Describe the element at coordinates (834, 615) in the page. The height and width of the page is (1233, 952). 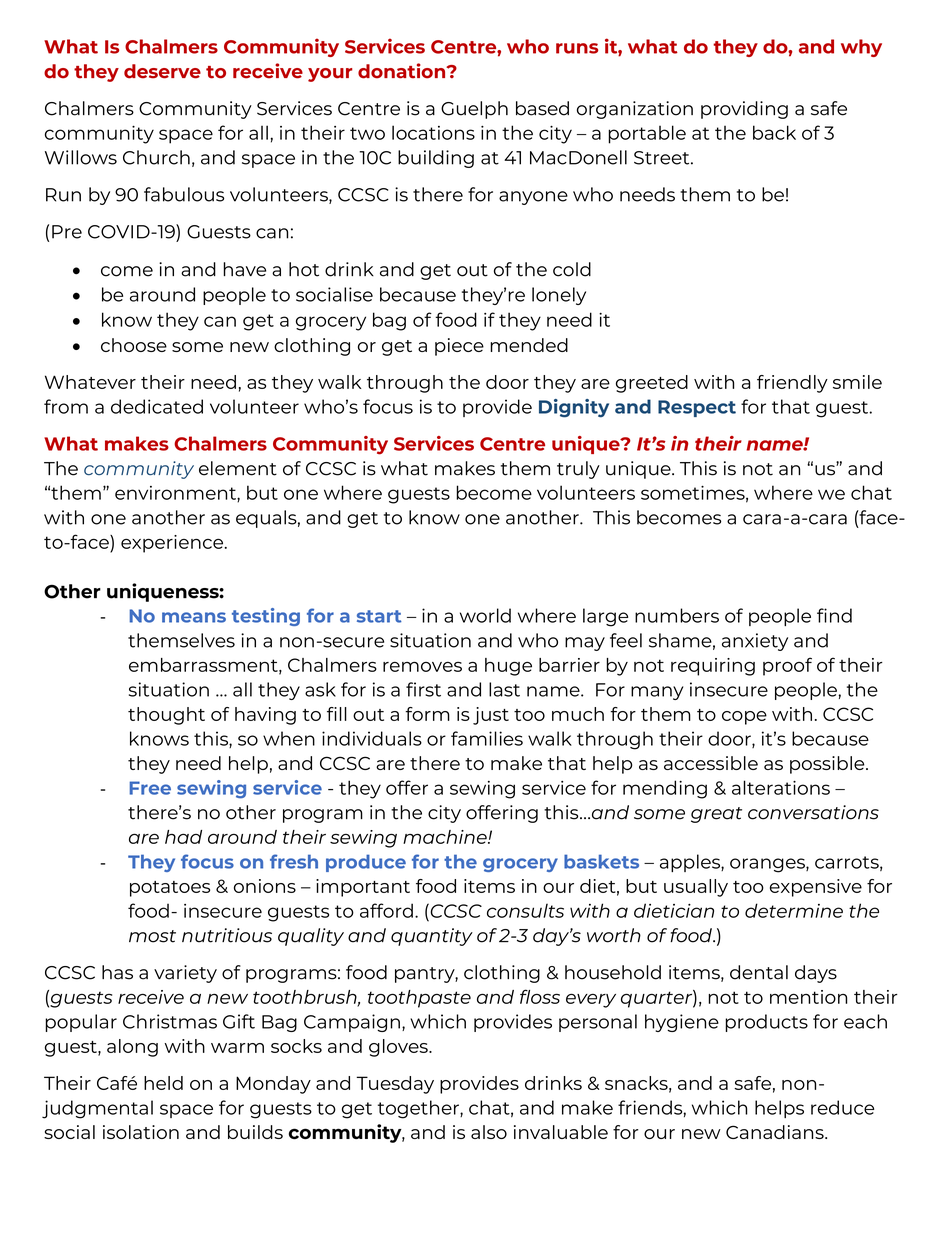
I see `find` at that location.
